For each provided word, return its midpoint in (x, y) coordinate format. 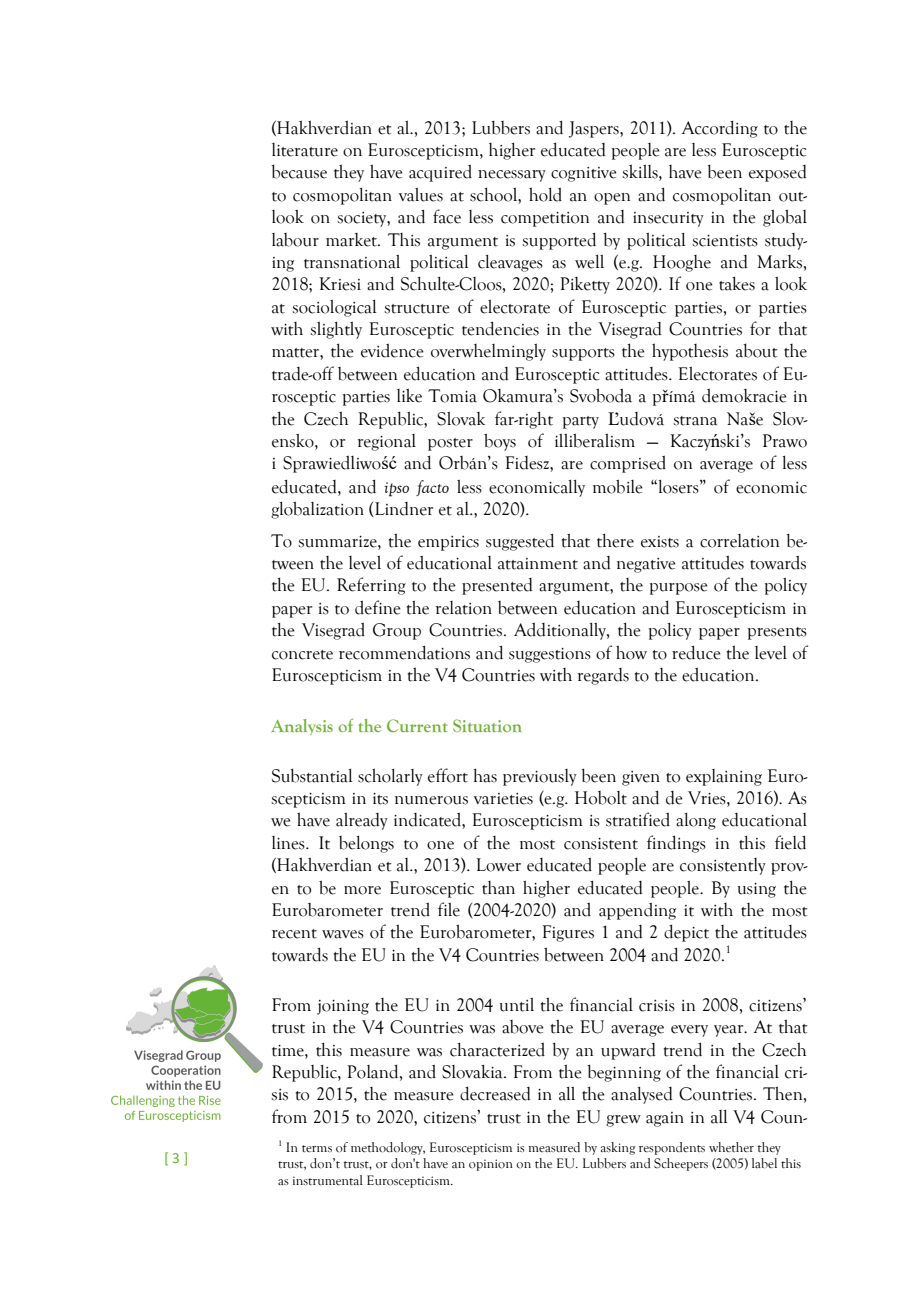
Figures (568, 933)
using (757, 890)
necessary (512, 176)
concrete (302, 655)
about (757, 350)
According (720, 129)
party (580, 422)
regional (386, 442)
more (362, 890)
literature (305, 150)
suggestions (550, 655)
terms (317, 1148)
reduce (696, 652)
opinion (491, 1165)
